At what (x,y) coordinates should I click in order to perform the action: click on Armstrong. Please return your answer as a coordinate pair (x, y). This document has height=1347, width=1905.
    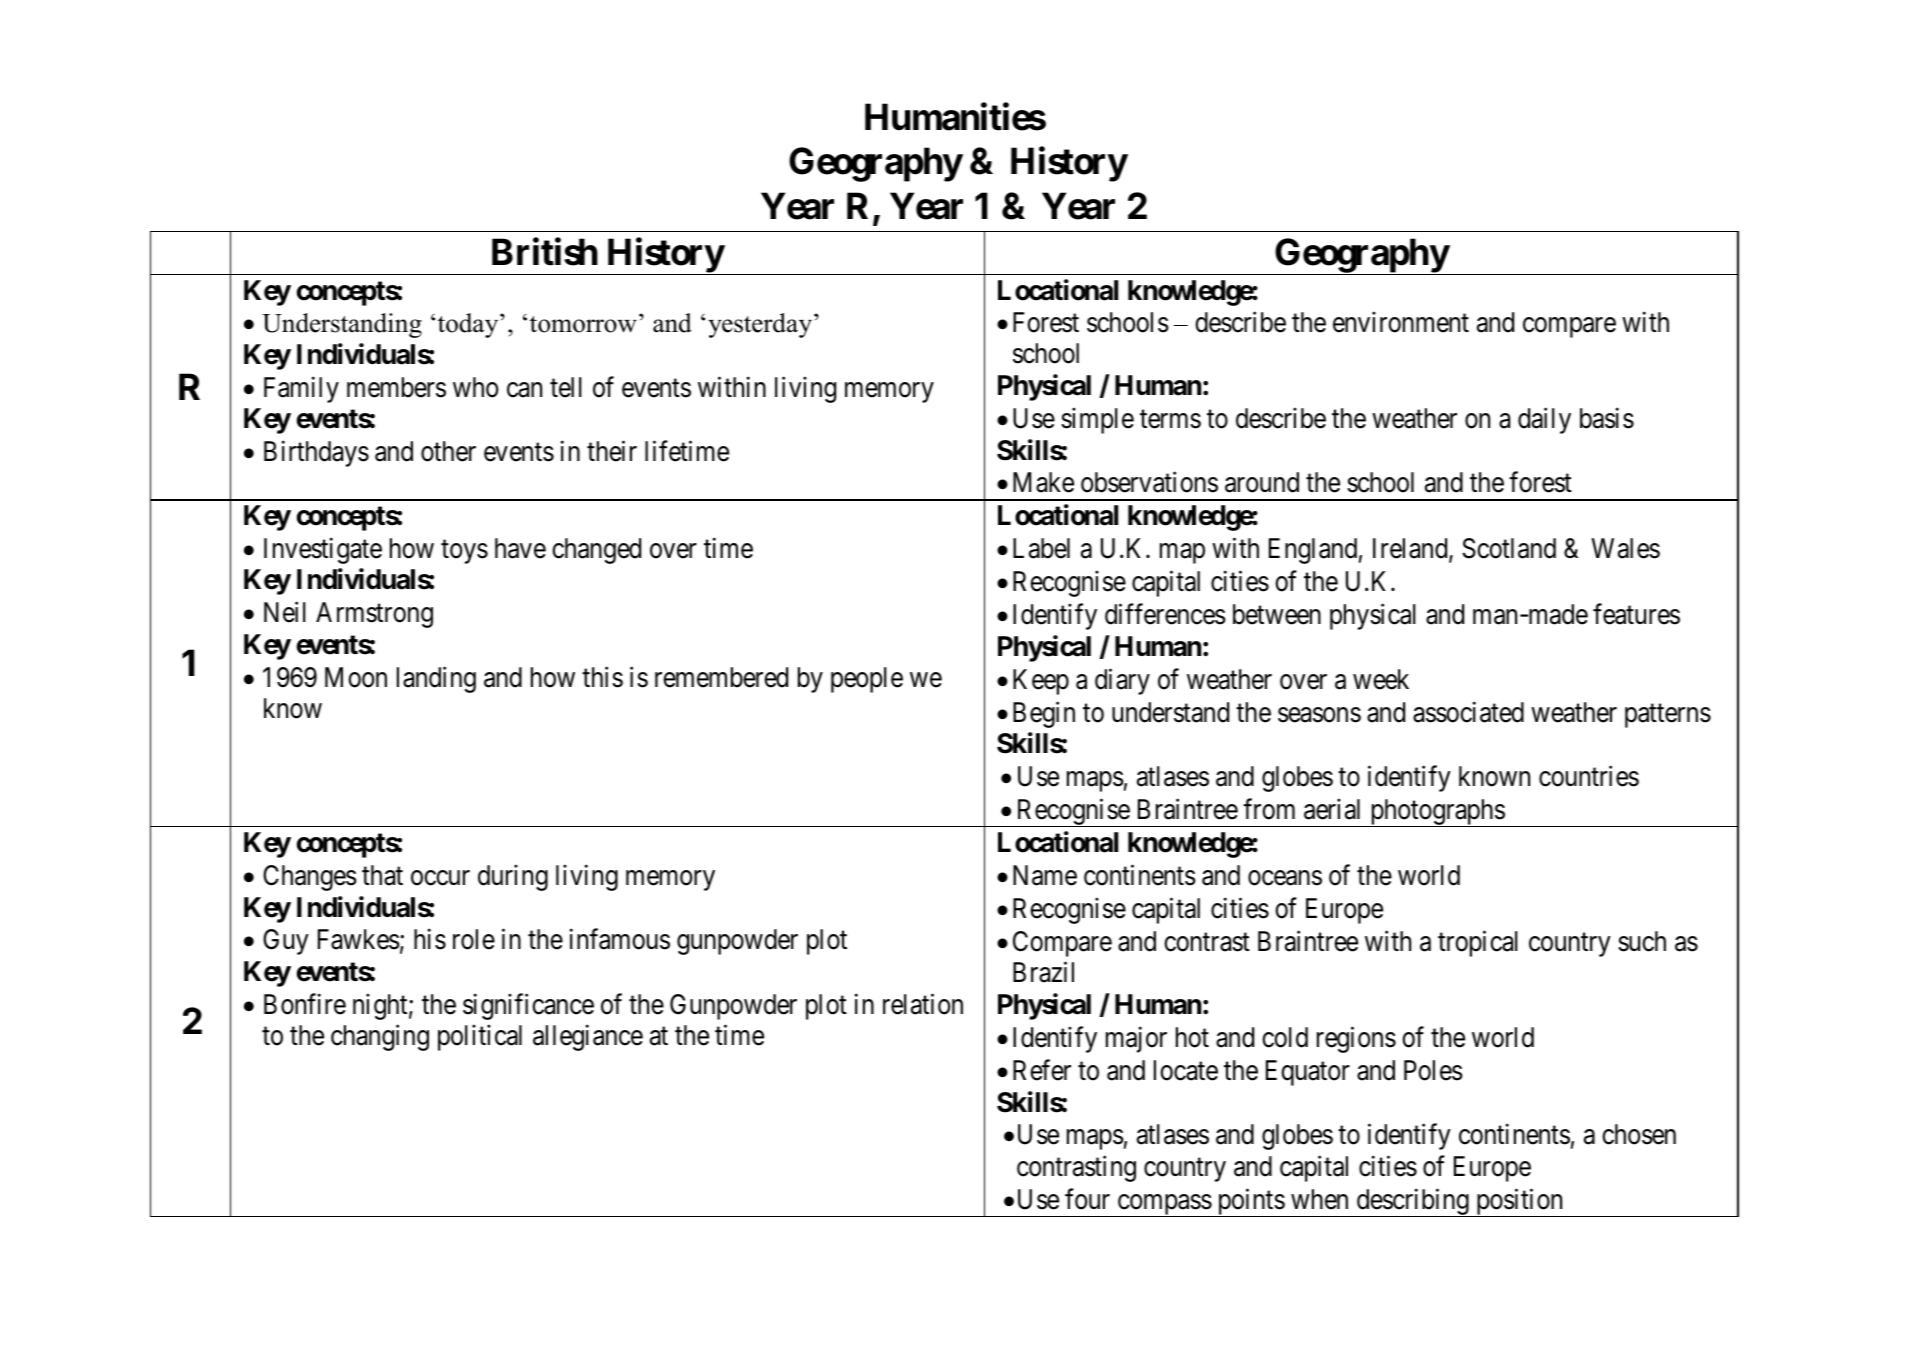
    Looking at the image, I should click on (374, 615).
